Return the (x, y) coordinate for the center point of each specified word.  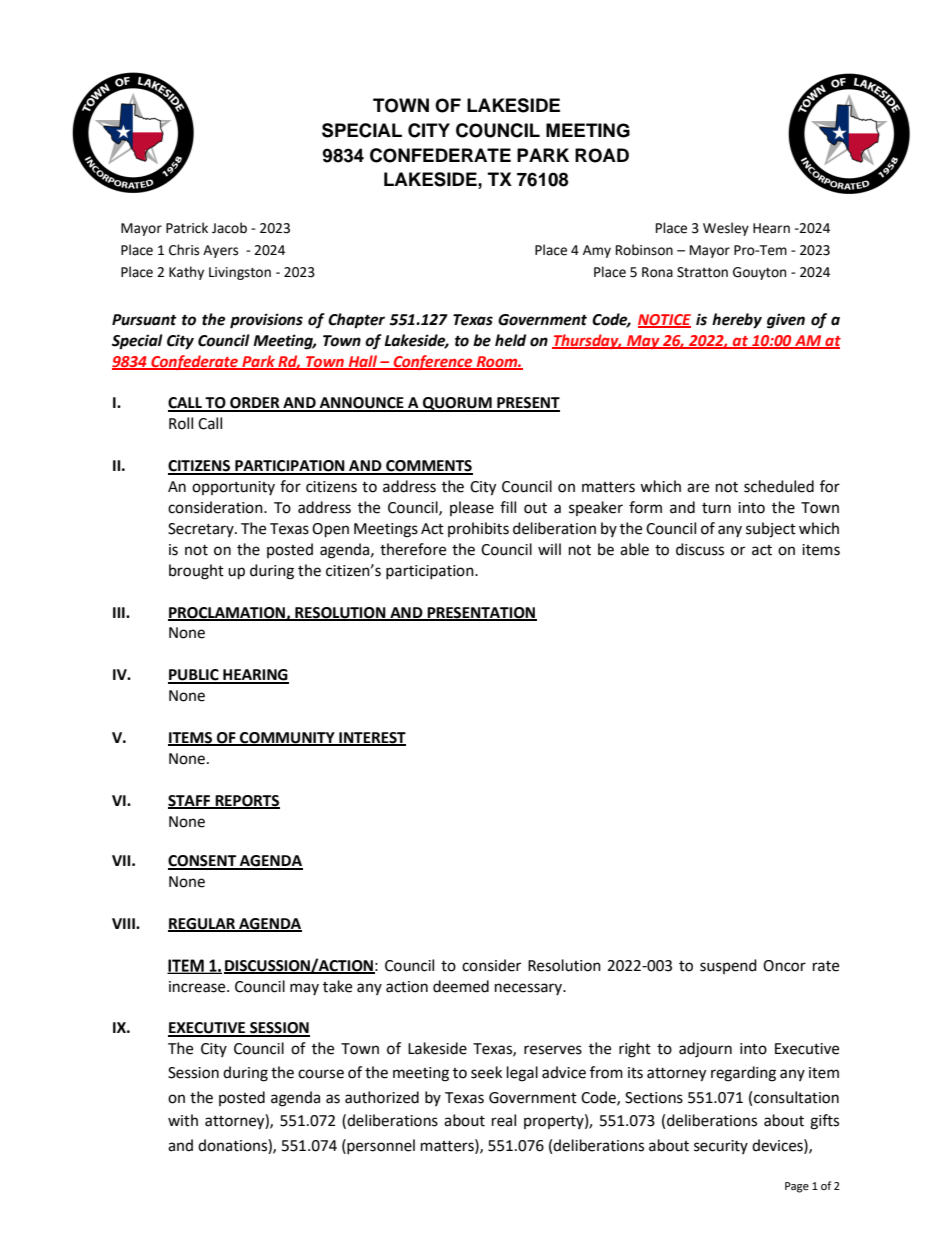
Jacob (229, 228)
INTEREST (371, 739)
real (504, 1120)
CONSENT (203, 862)
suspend (728, 966)
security (721, 1147)
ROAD (602, 155)
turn (716, 508)
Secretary (202, 530)
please (472, 508)
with (183, 1120)
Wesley (726, 229)
